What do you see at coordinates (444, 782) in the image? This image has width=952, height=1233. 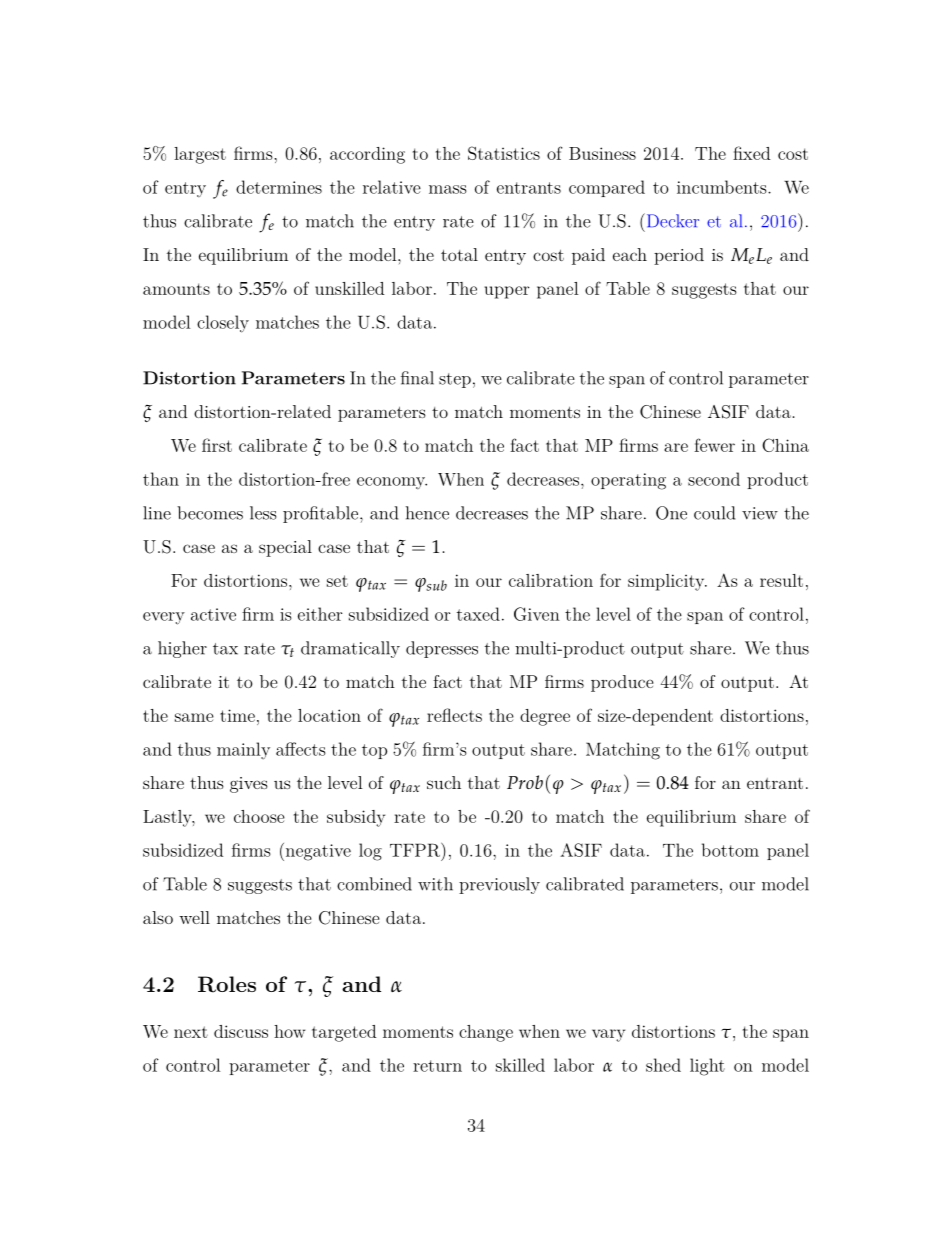 I see `such` at bounding box center [444, 782].
